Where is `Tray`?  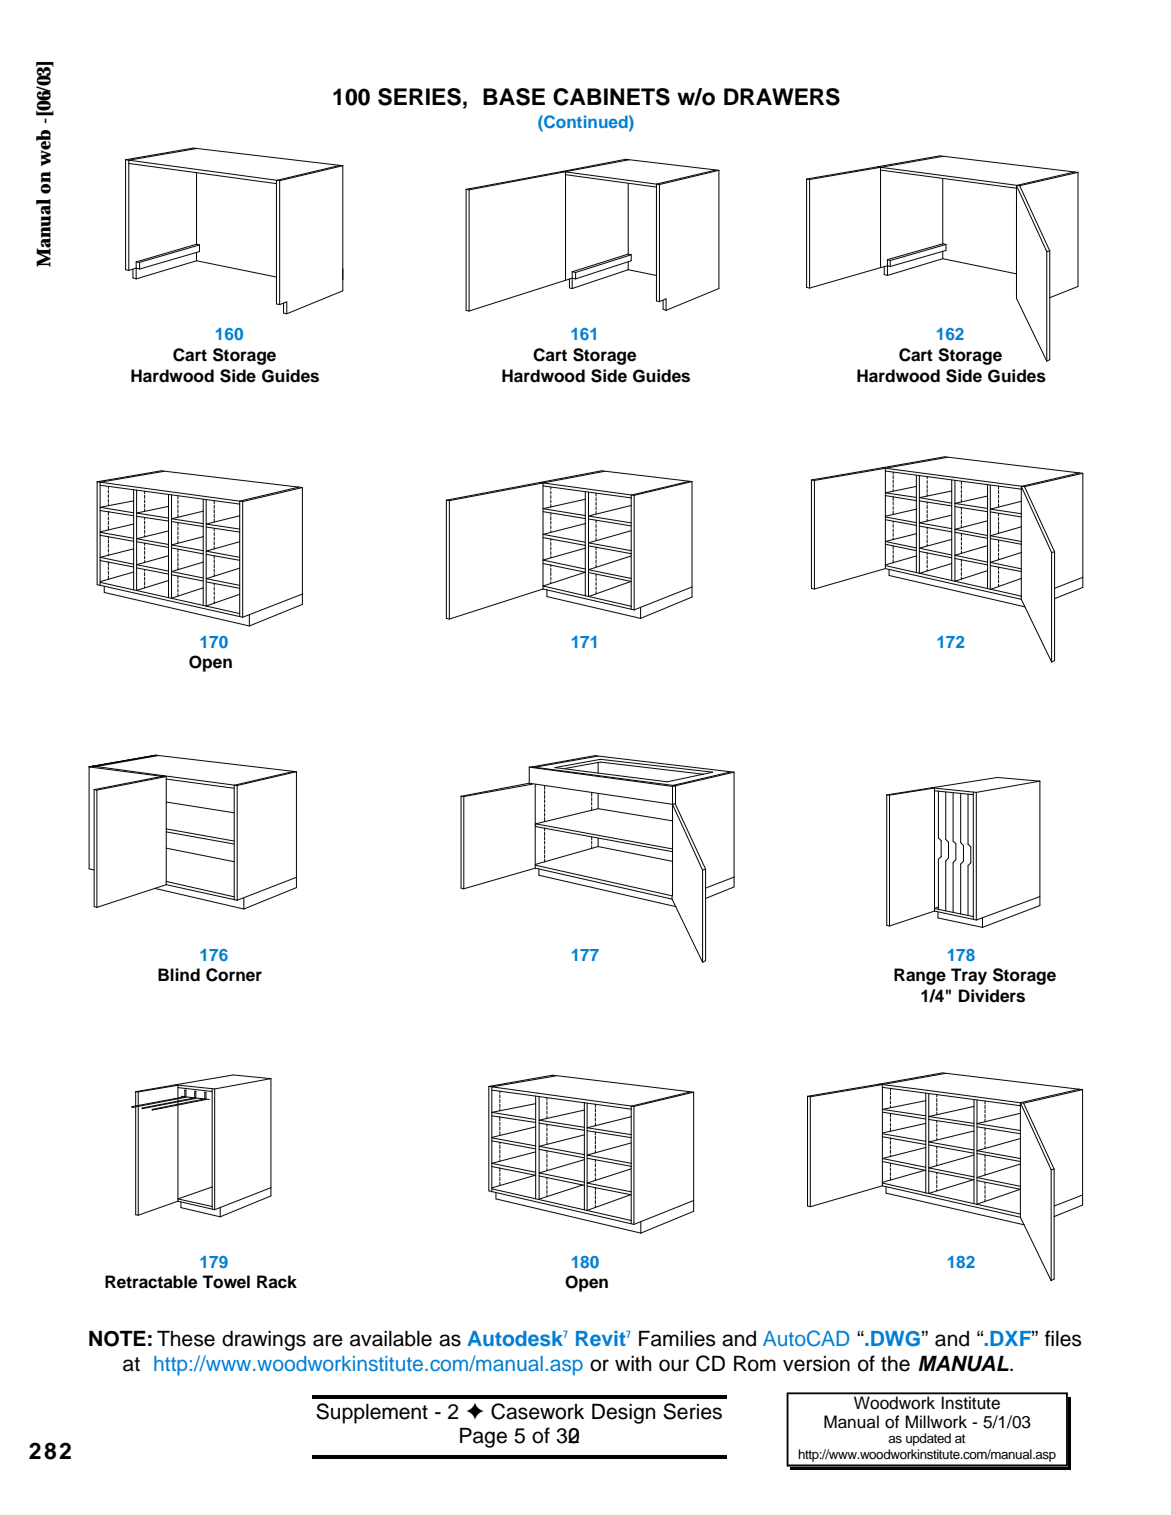 Tray is located at coordinates (969, 976).
